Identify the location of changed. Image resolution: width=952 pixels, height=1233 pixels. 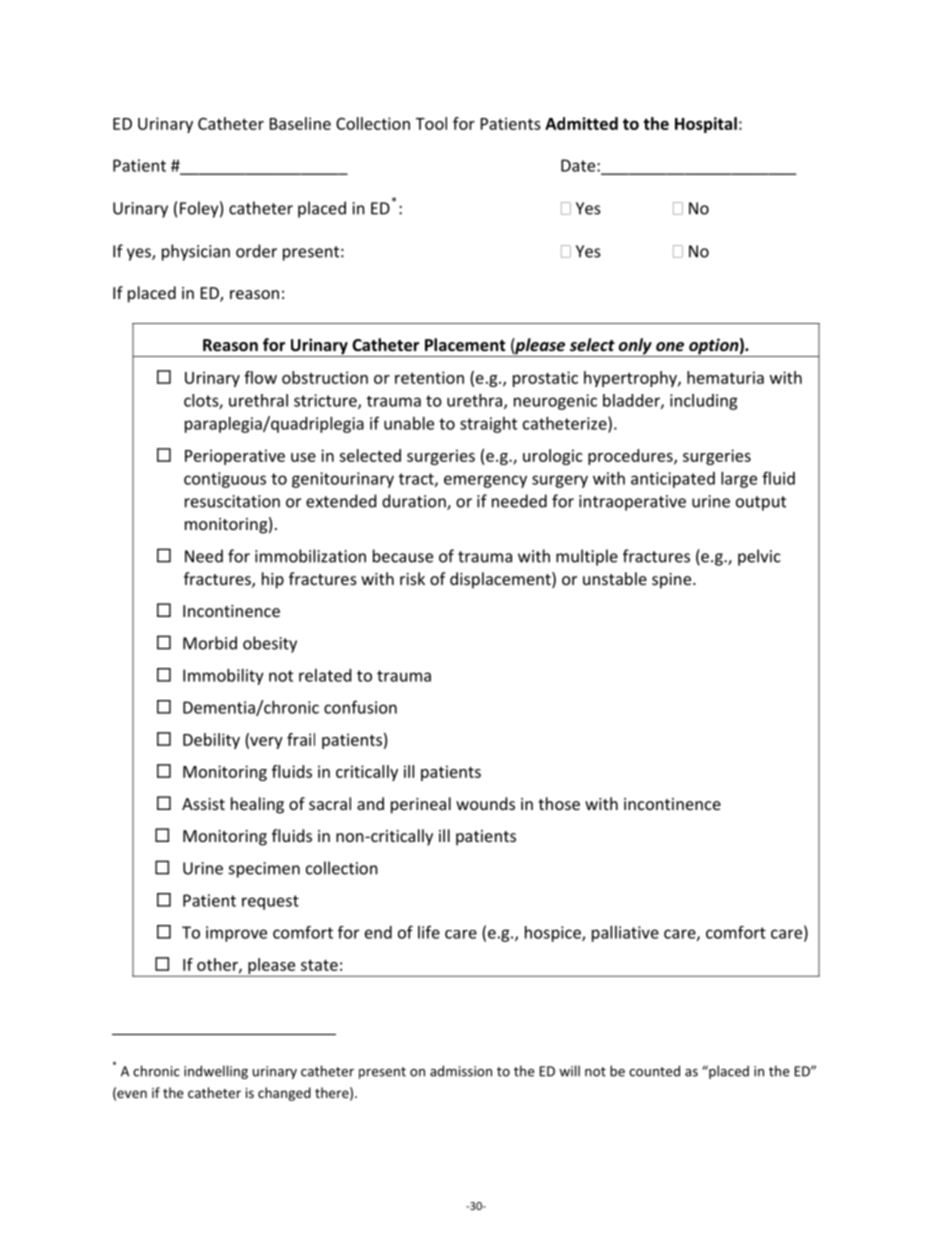
(284, 1094).
